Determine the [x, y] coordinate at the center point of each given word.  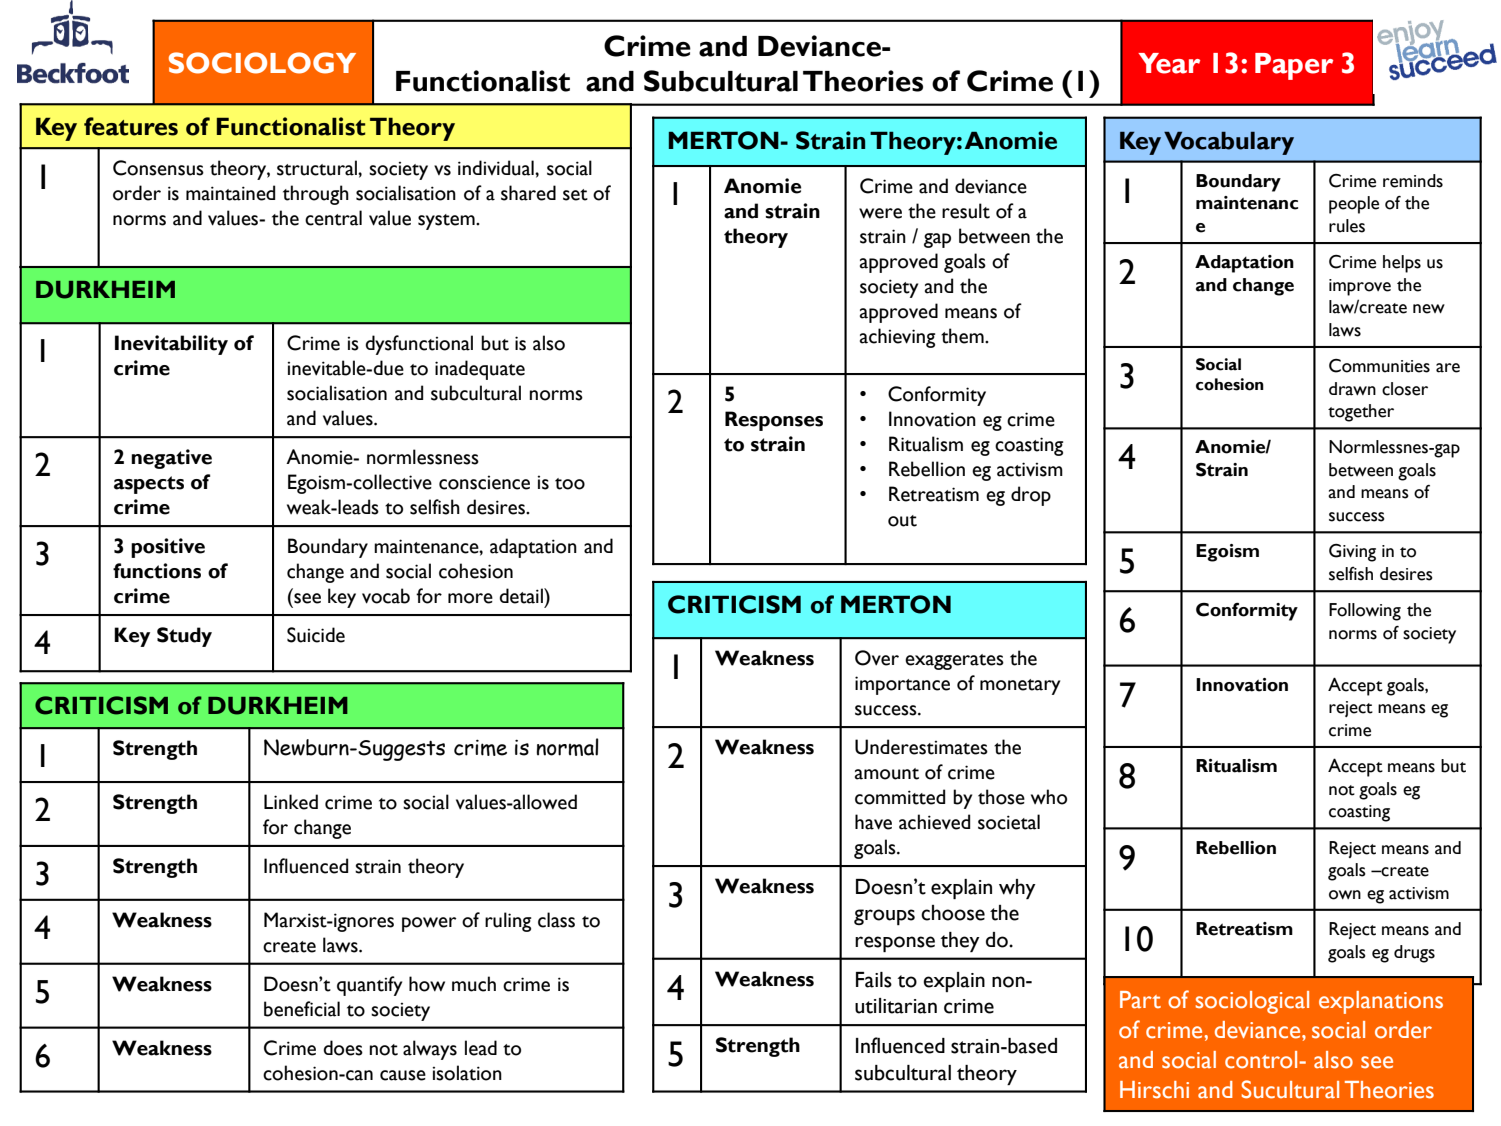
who [1049, 797]
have [873, 822]
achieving [897, 338]
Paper [1294, 66]
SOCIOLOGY [262, 63]
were [880, 213]
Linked [291, 802]
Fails [874, 980]
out [902, 521]
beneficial [302, 1009]
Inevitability [171, 345]
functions [157, 571]
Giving [1352, 553]
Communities [1379, 366]
